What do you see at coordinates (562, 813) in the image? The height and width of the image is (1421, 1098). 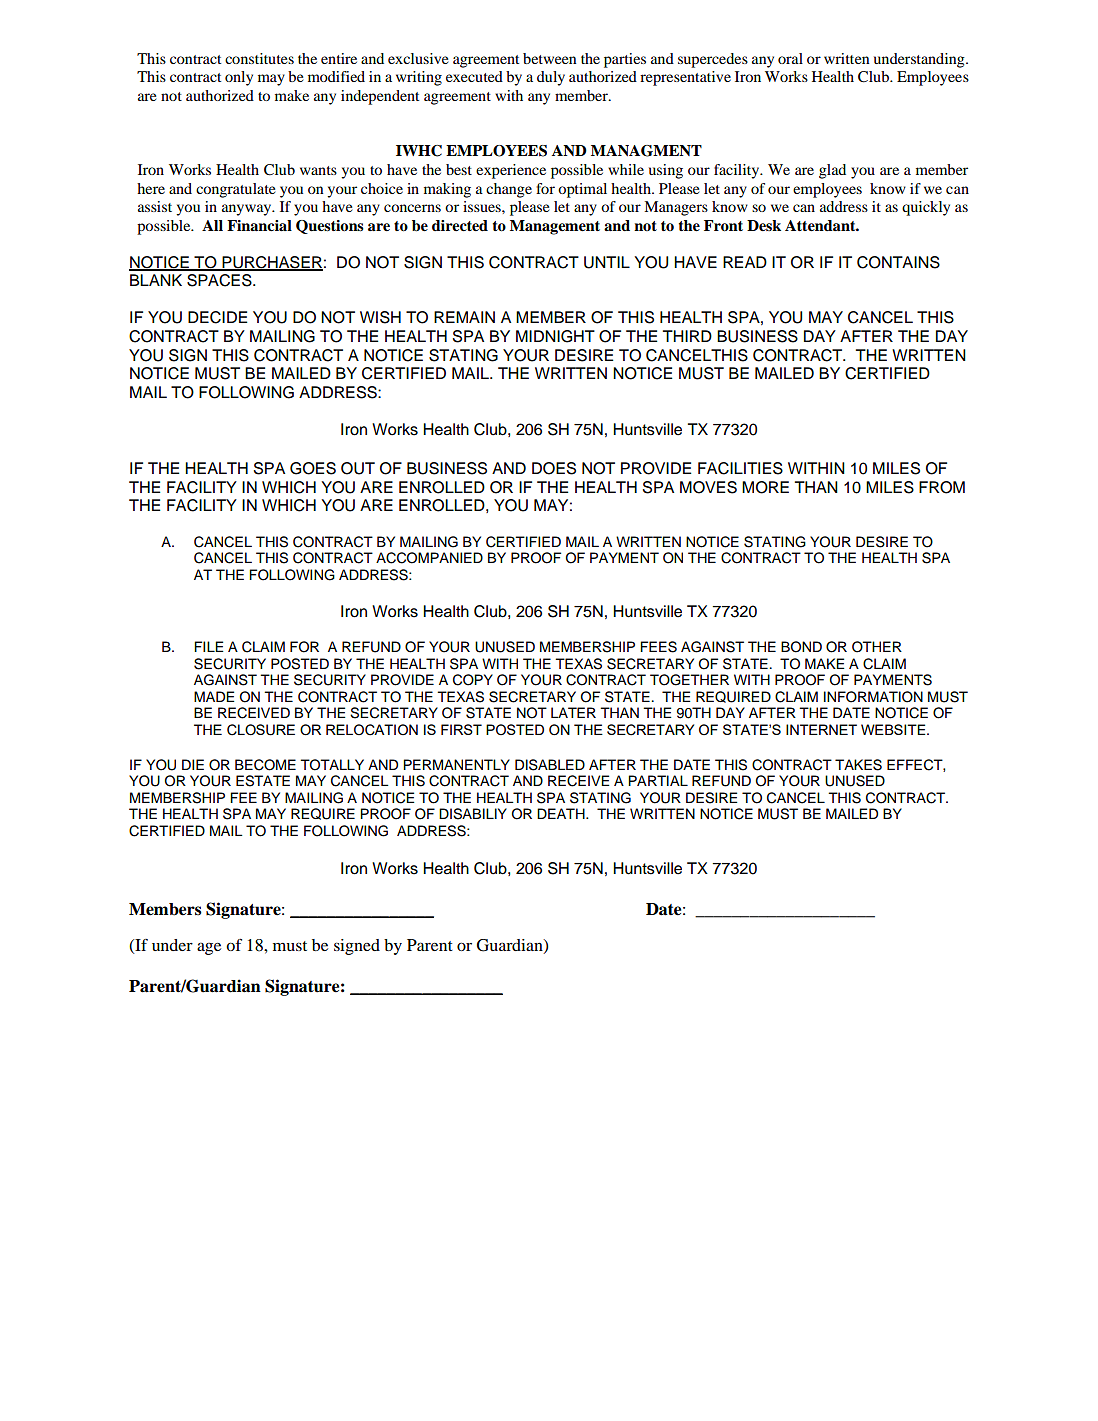 I see `DEATH` at bounding box center [562, 813].
